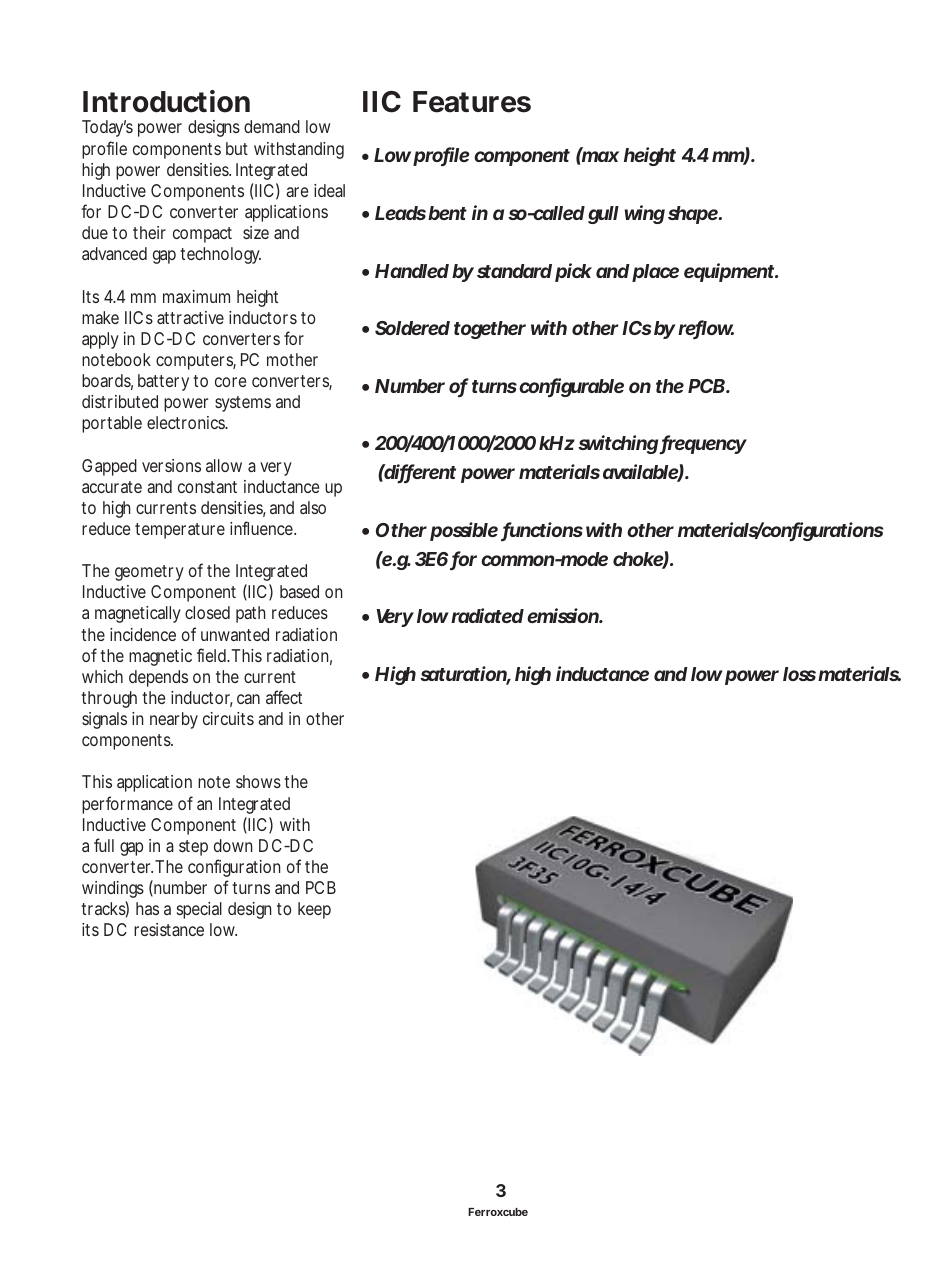 The image size is (952, 1271). Describe the element at coordinates (490, 330) in the screenshot. I see `together` at that location.
